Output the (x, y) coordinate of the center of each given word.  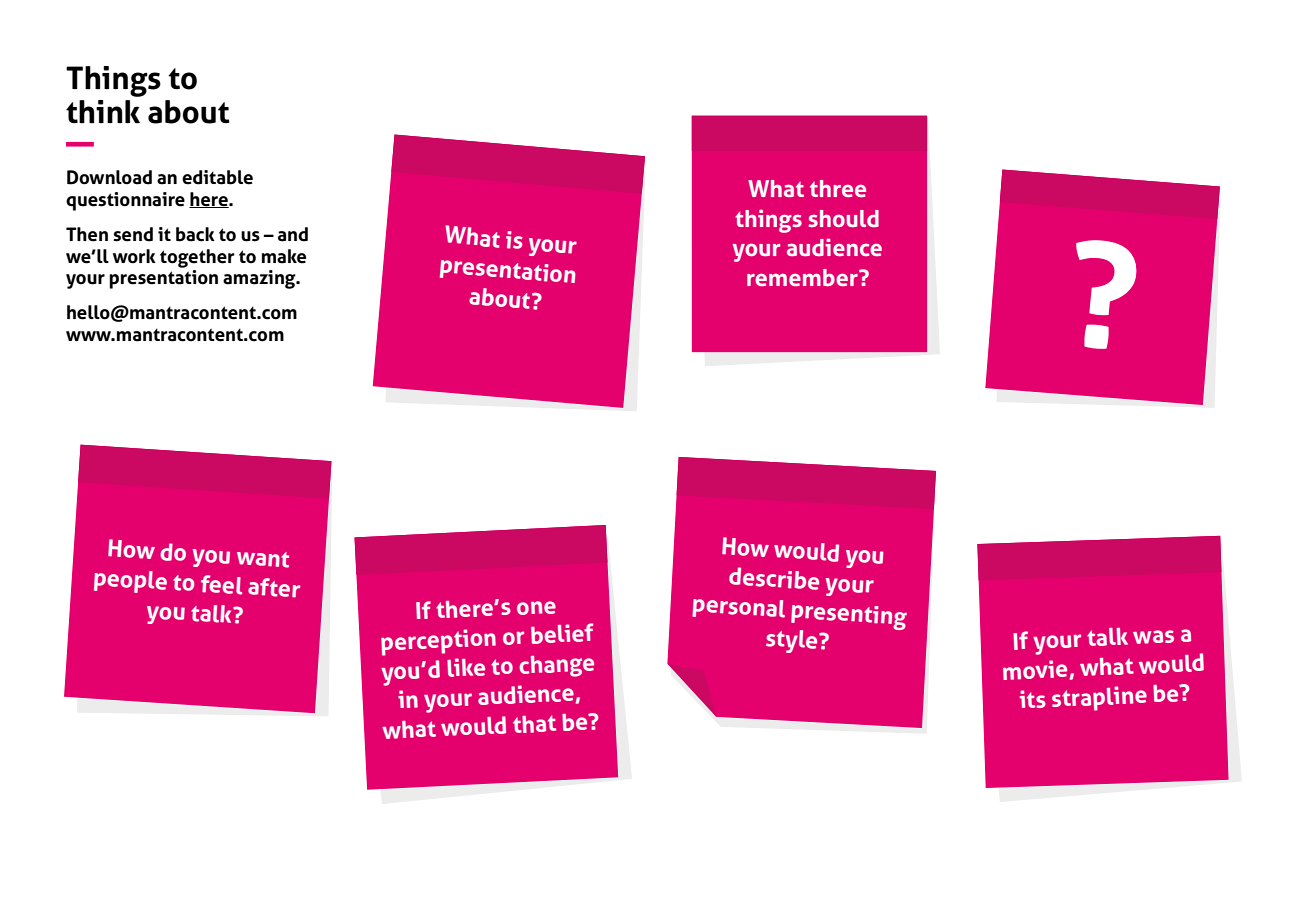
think (103, 112)
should (844, 218)
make (284, 256)
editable (217, 177)
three (838, 188)
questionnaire (125, 201)
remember (803, 277)
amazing (260, 279)
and (293, 234)
